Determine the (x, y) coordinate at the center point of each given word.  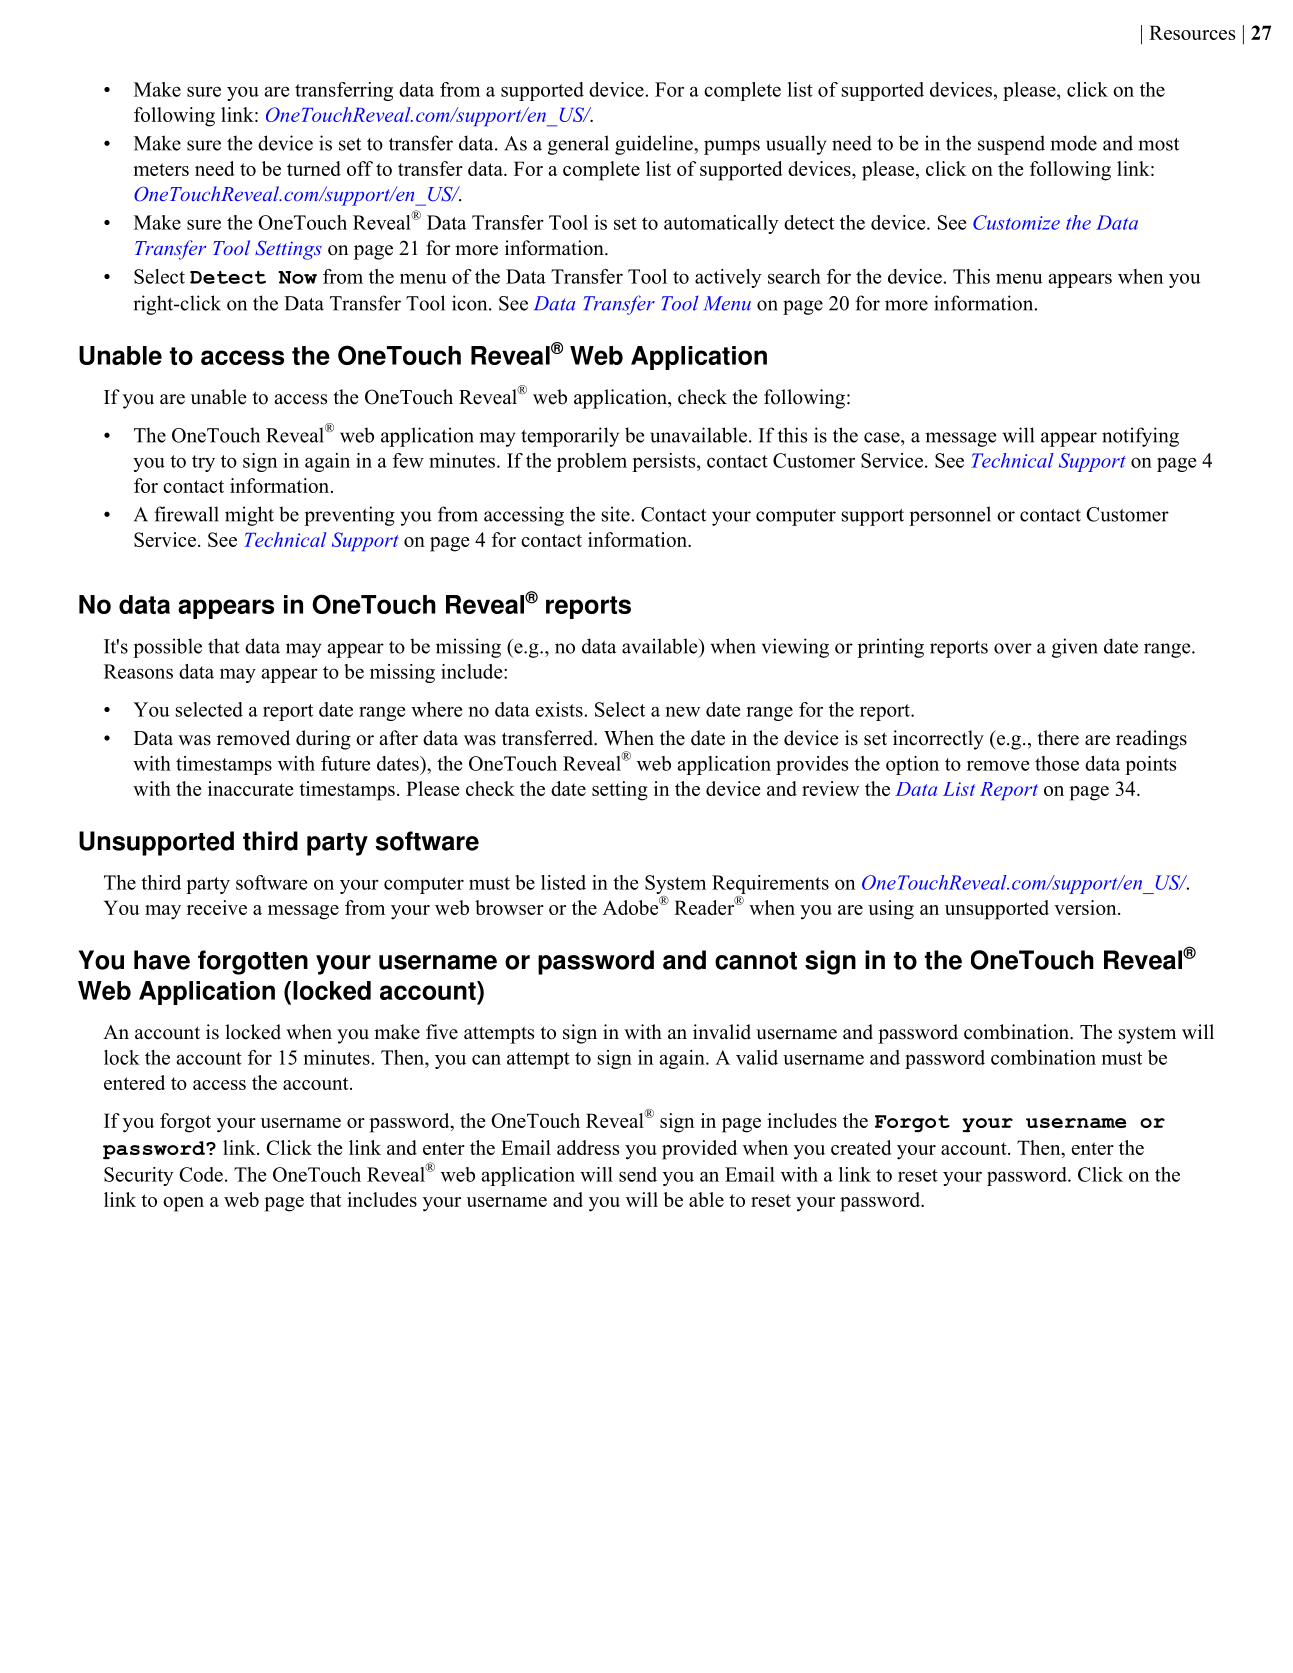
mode (1073, 143)
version (1086, 907)
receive (217, 907)
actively (728, 278)
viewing (795, 648)
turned (314, 168)
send (638, 1174)
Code (201, 1174)
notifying (1140, 437)
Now (297, 277)
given (1075, 648)
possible (167, 648)
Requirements (770, 884)
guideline (655, 145)
